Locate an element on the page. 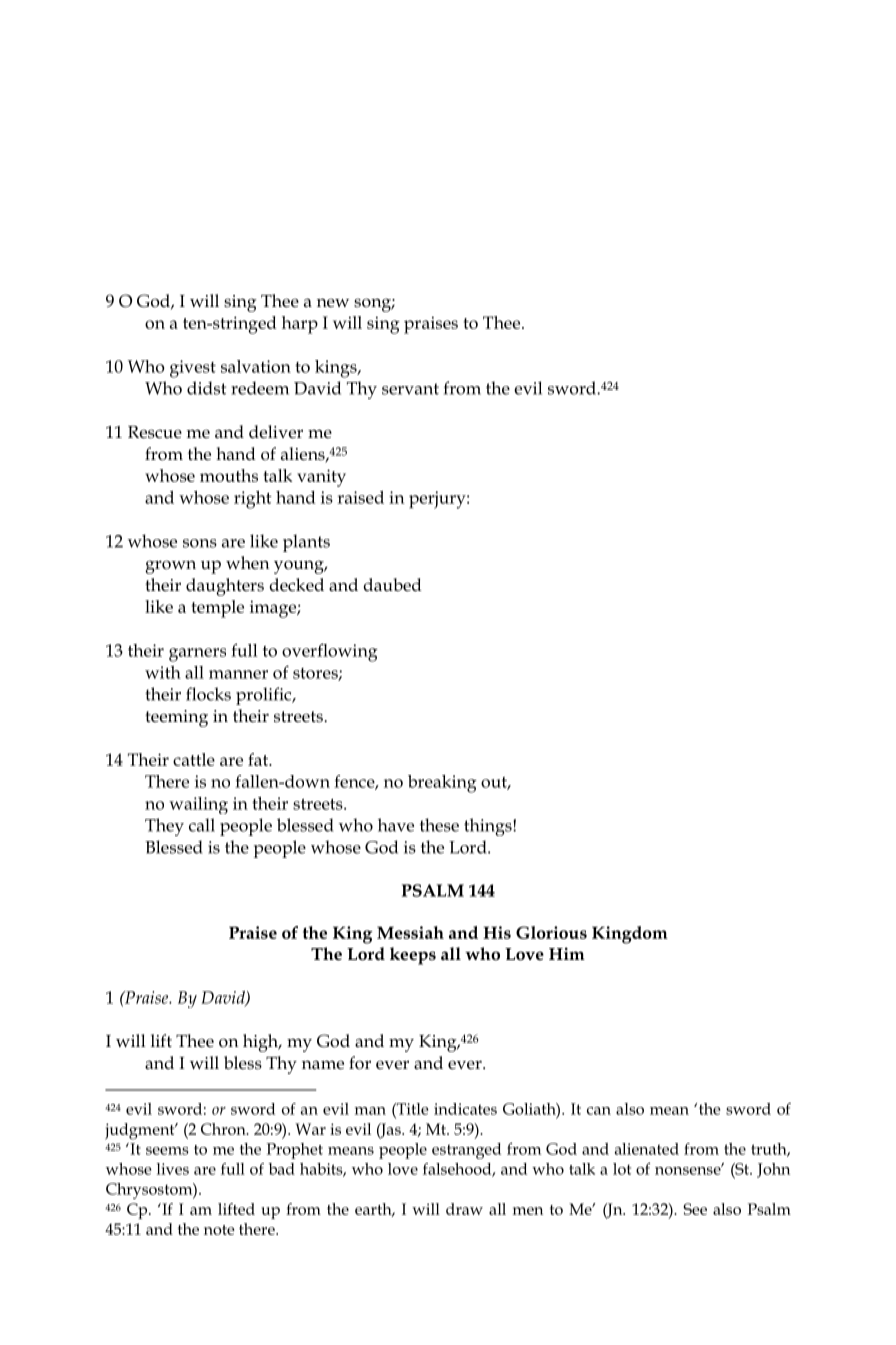 This image has width=896, height=1345. name is located at coordinates (323, 1065).
